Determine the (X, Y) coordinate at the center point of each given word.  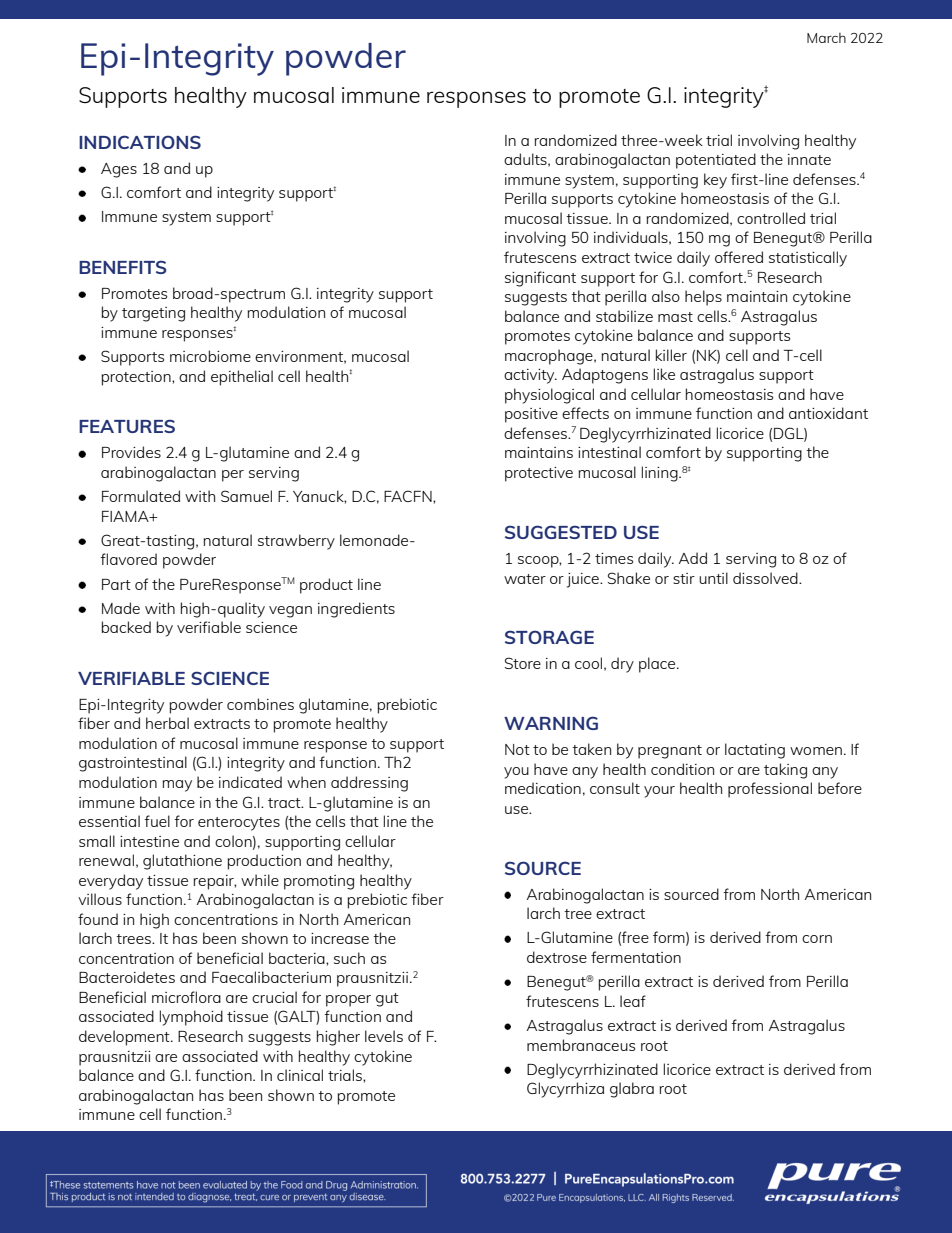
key (715, 181)
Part (116, 584)
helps (703, 298)
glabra (632, 1090)
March (826, 38)
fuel (157, 821)
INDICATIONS (140, 142)
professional (770, 790)
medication (543, 788)
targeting (153, 314)
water (525, 579)
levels (384, 1036)
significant (540, 279)
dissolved (766, 578)
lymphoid (191, 1018)
